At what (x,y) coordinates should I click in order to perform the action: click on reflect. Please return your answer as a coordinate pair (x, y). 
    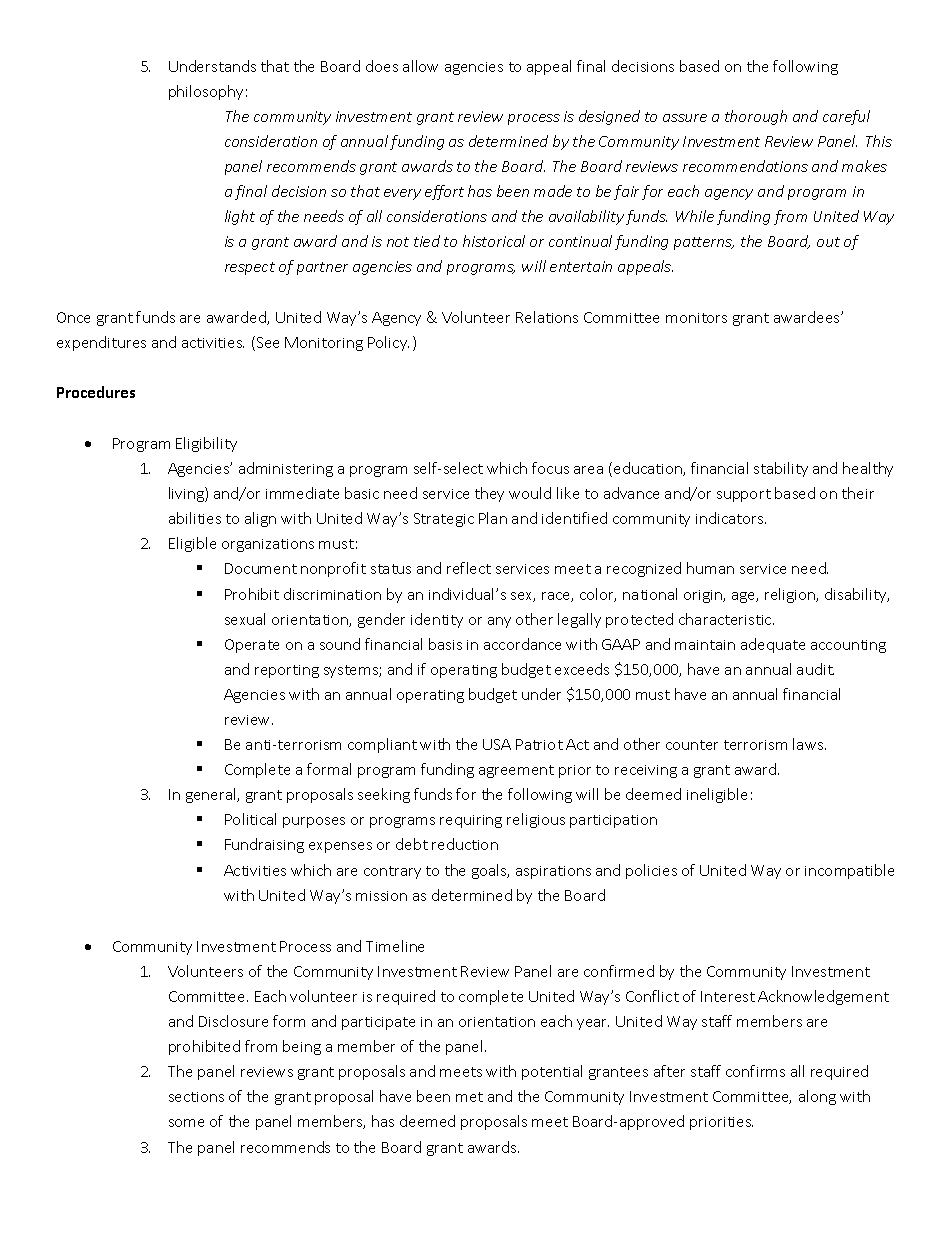
    Looking at the image, I should click on (469, 568).
